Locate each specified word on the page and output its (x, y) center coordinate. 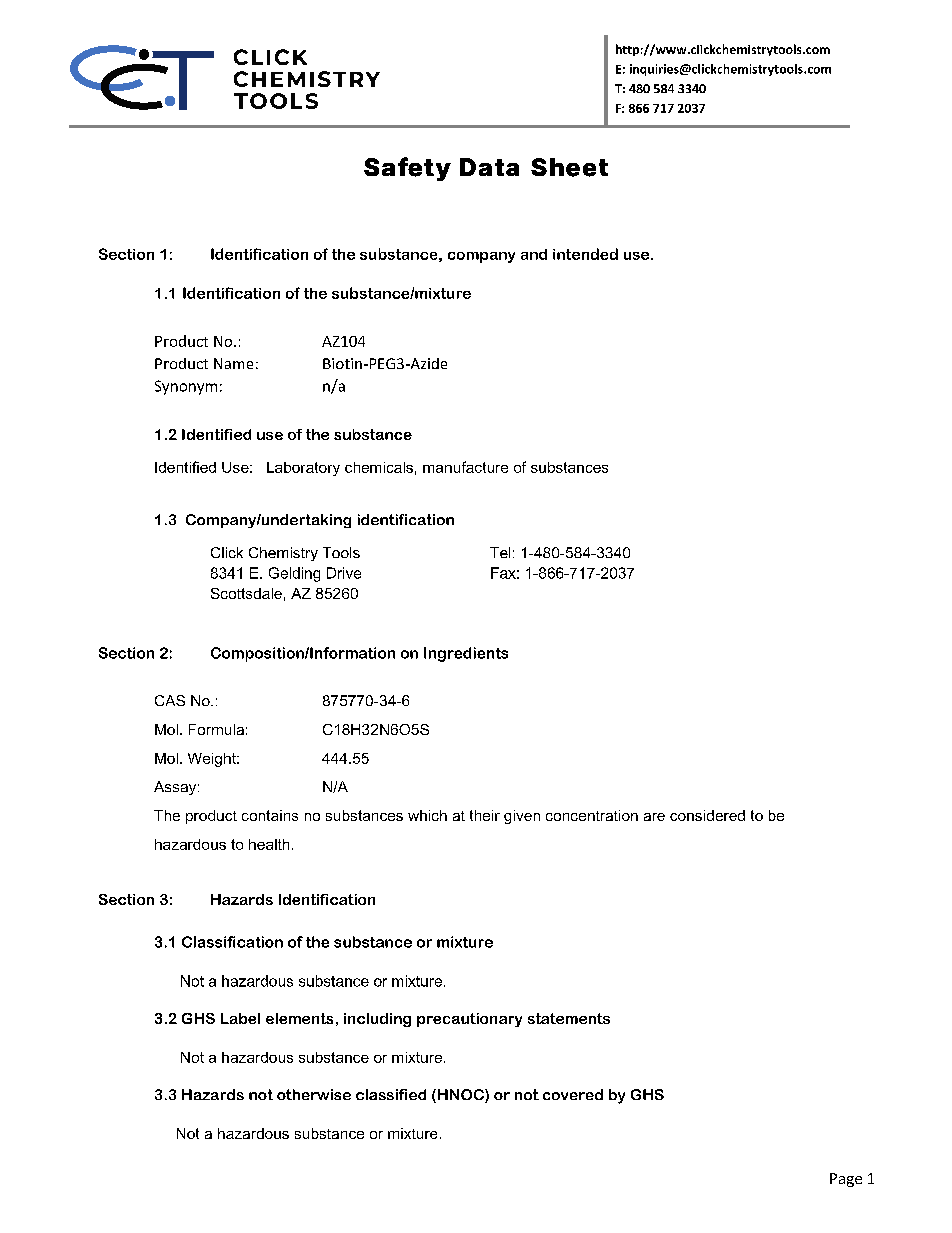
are (654, 817)
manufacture (465, 467)
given (522, 817)
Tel (500, 552)
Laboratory (303, 469)
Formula (216, 729)
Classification (232, 942)
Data (489, 167)
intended (585, 254)
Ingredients (466, 654)
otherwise (314, 1094)
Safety (407, 169)
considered (707, 815)
